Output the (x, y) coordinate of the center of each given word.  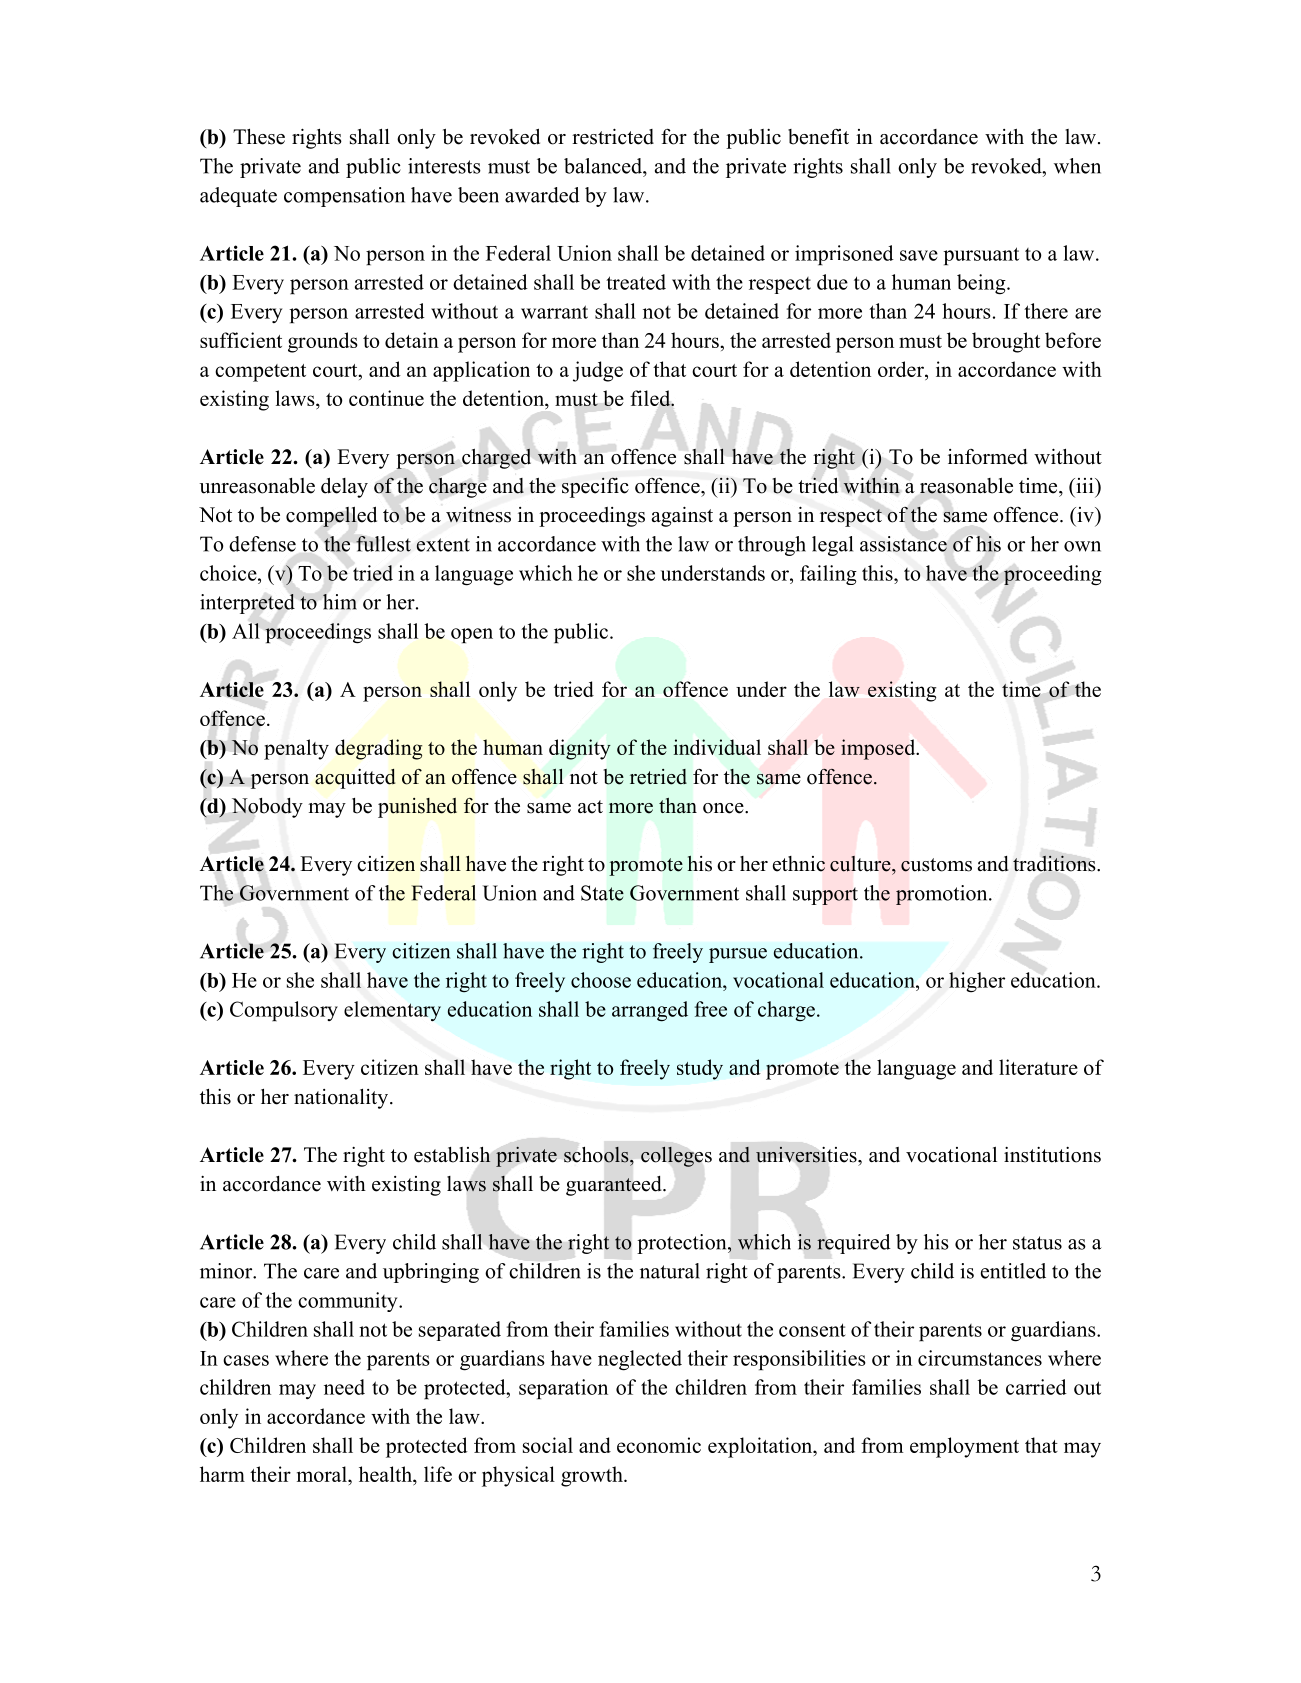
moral (323, 1474)
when (1077, 166)
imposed (879, 749)
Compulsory (284, 1011)
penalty (296, 749)
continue (386, 398)
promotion (943, 895)
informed (988, 457)
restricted (613, 136)
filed (651, 398)
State (602, 893)
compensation (344, 197)
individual (717, 747)
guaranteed (615, 1186)
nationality (341, 1099)
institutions (1052, 1155)
